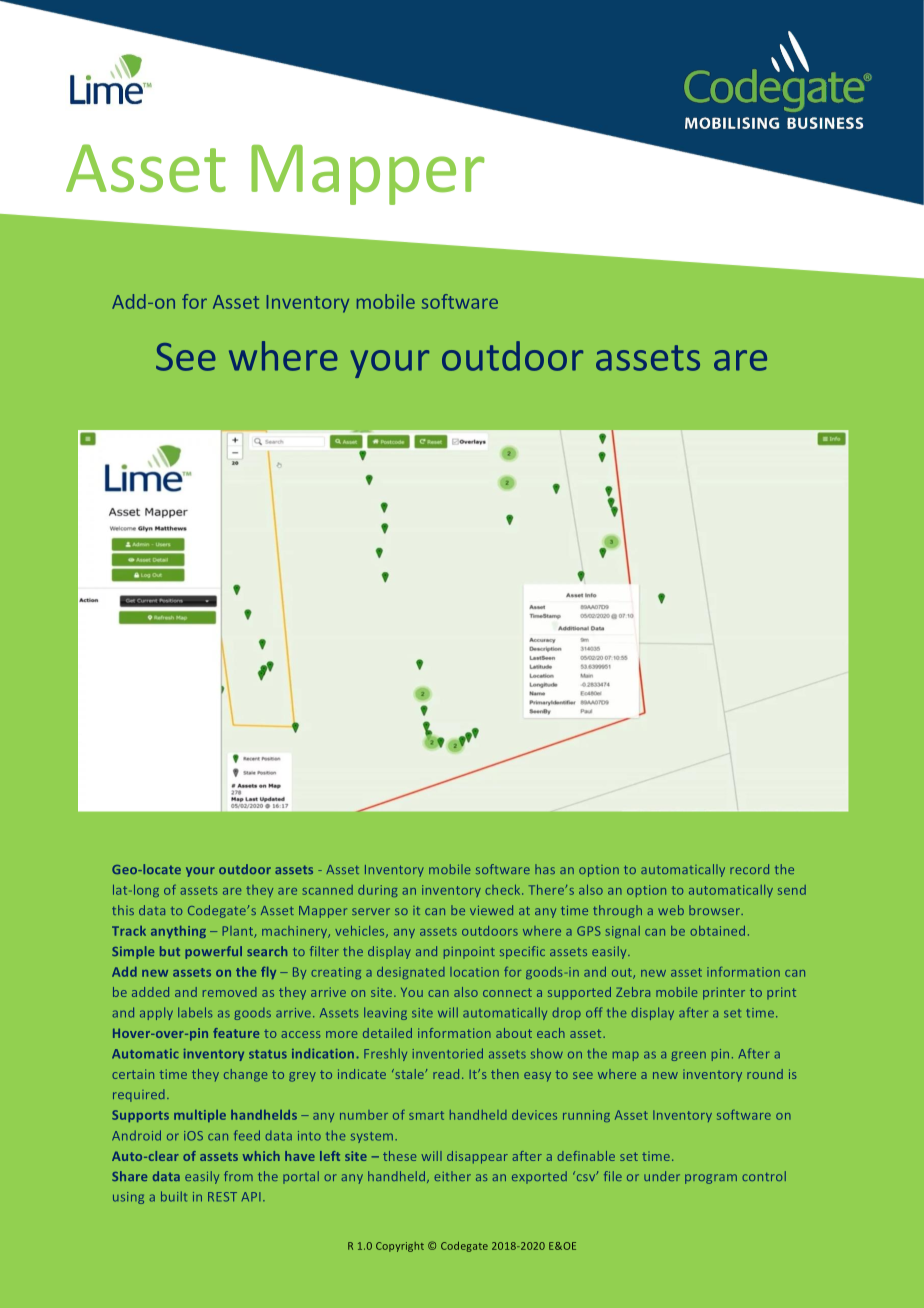 Image resolution: width=924 pixels, height=1308 pixels. Describe the element at coordinates (507, 992) in the image. I see `connect` at that location.
